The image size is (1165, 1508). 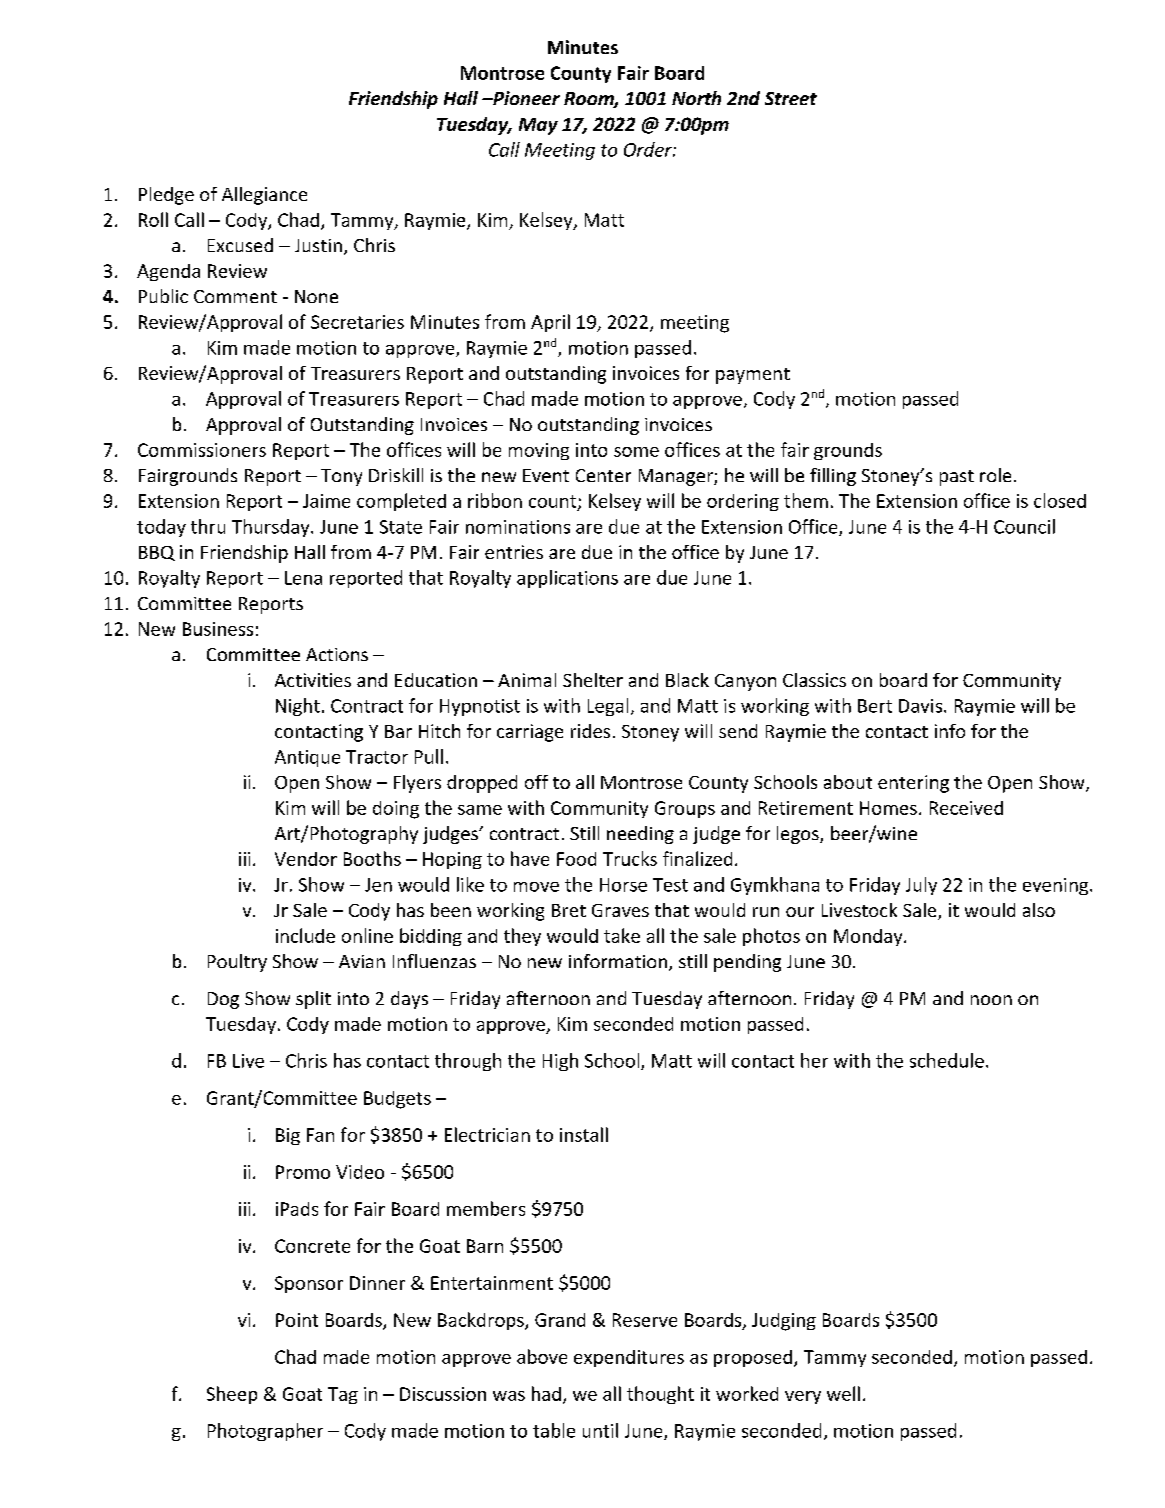 I want to click on rides, so click(x=590, y=731).
